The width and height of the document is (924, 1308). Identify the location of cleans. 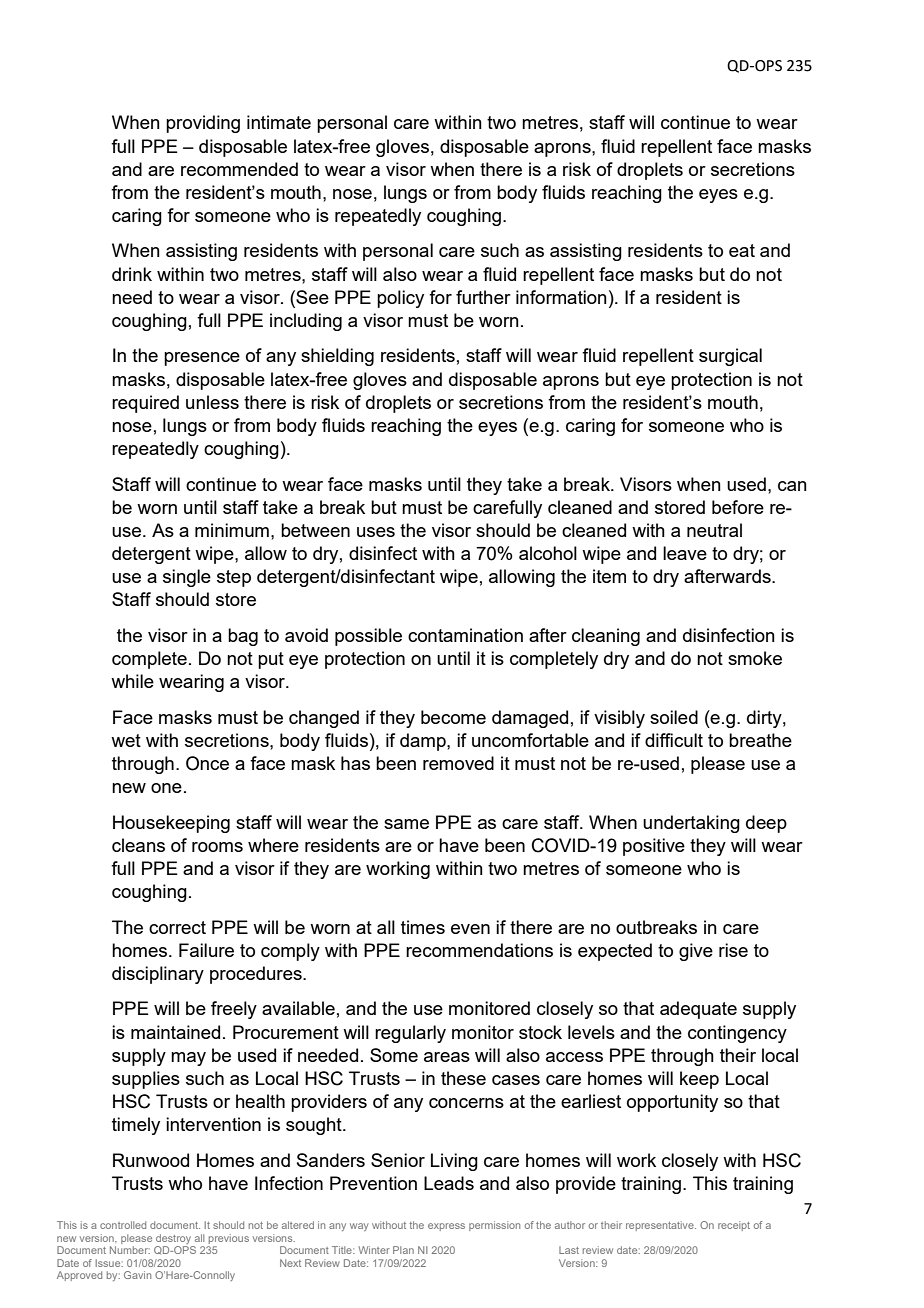
(138, 845).
